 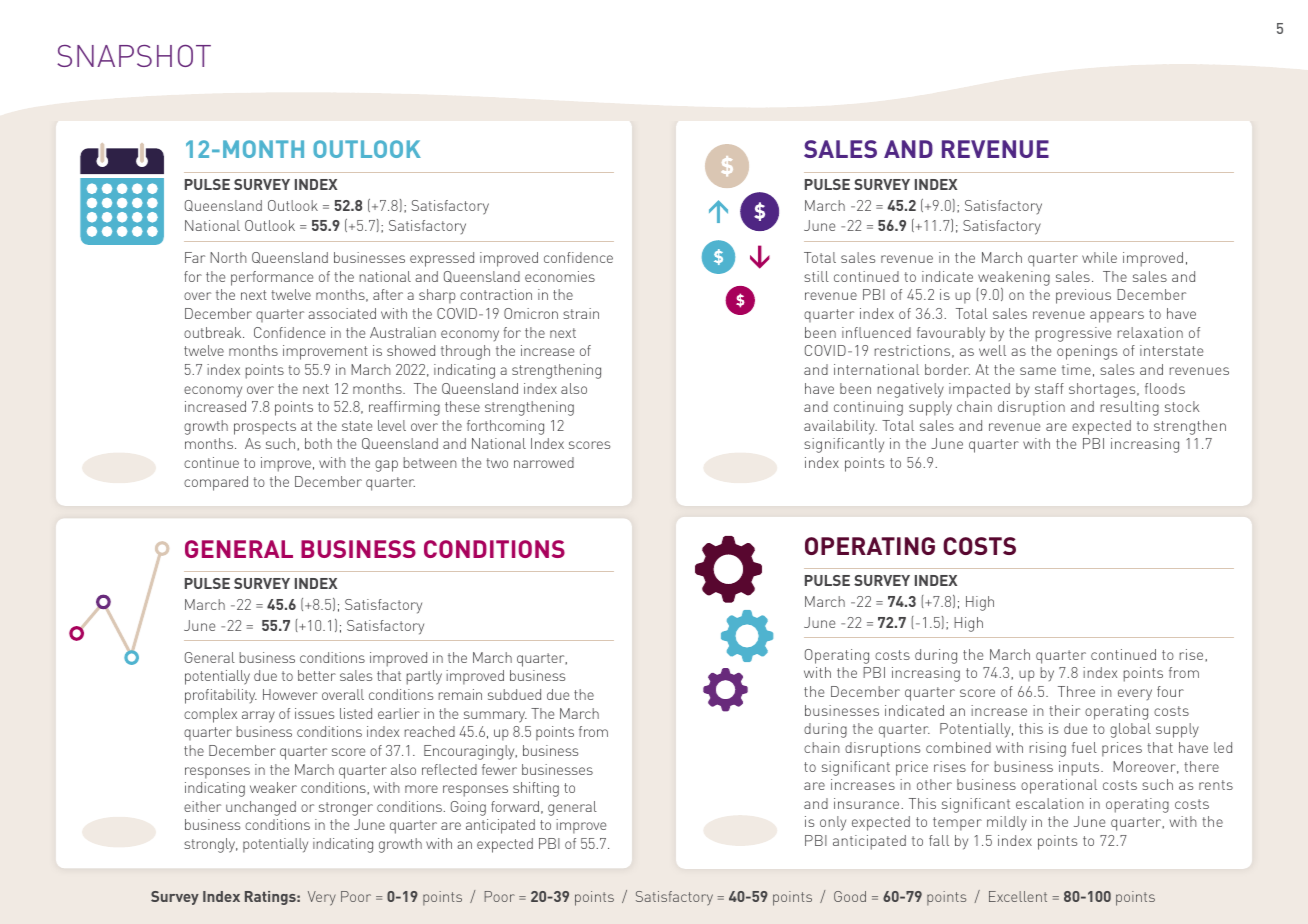 What do you see at coordinates (1014, 278) in the image?
I see `weakening` at bounding box center [1014, 278].
